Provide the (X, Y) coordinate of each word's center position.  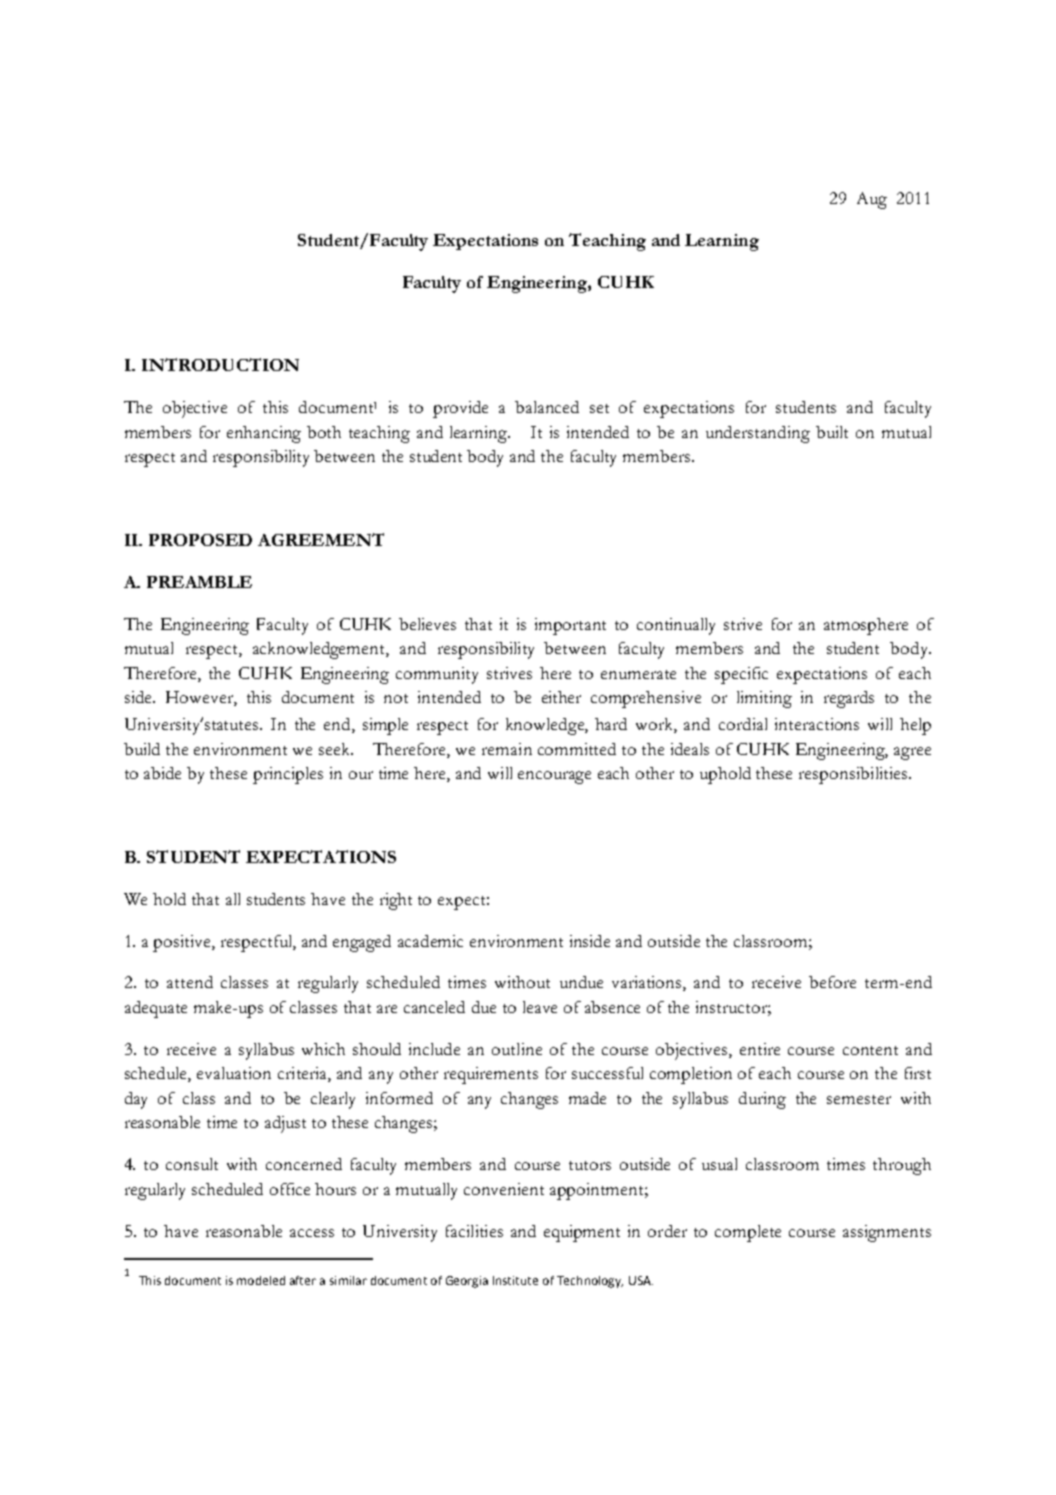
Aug (872, 200)
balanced (547, 407)
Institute (515, 1280)
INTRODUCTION (220, 364)
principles (288, 775)
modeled (261, 1280)
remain (507, 749)
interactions (817, 724)
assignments (887, 1233)
